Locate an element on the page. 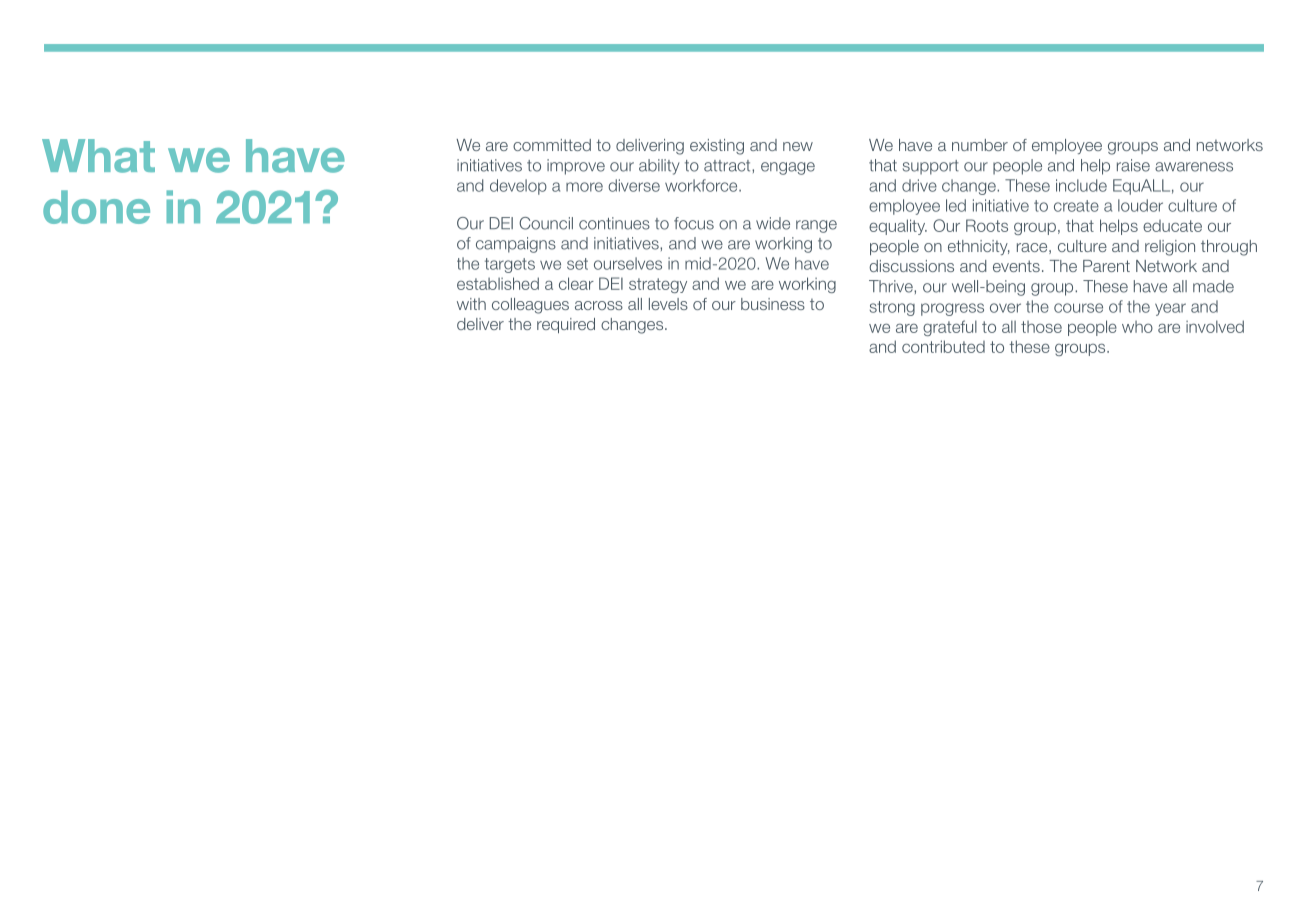 The image size is (1308, 924). who is located at coordinates (1137, 327).
